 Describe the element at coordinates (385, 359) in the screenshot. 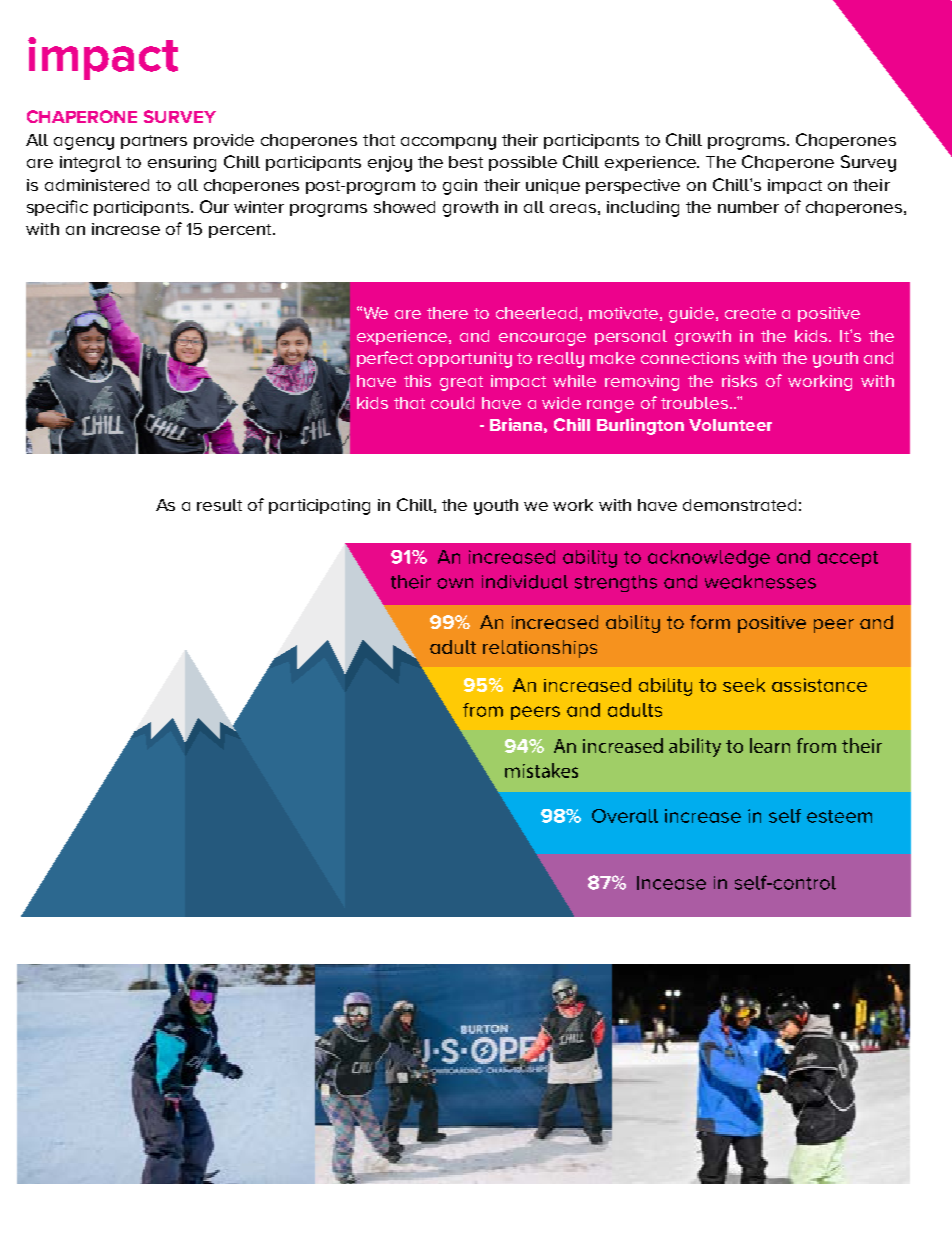

I see `perfect` at that location.
